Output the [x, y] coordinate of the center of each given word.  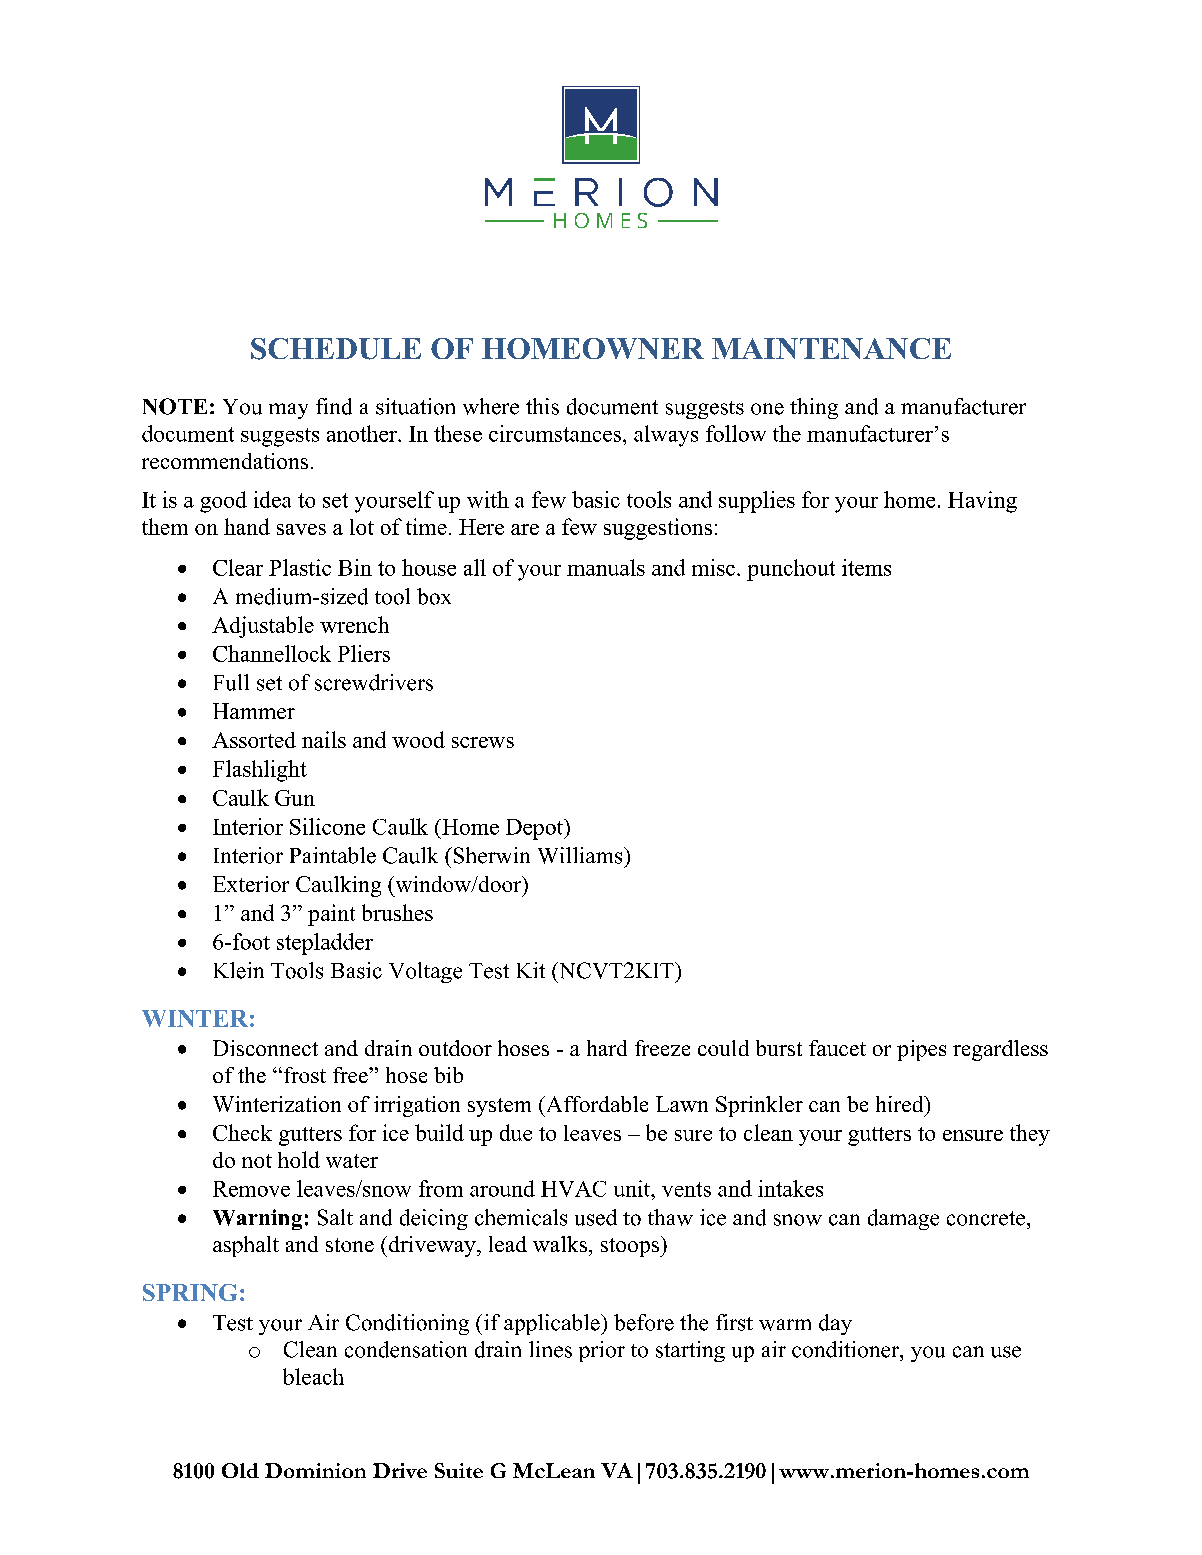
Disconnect [265, 1048]
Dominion [315, 1470]
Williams [581, 855]
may [288, 411]
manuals [606, 567]
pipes [921, 1050]
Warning [257, 1219]
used [596, 1217]
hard [607, 1048]
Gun [295, 798]
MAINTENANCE [831, 348]
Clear [238, 567]
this [542, 406]
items [866, 567]
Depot [535, 829]
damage [903, 1219]
